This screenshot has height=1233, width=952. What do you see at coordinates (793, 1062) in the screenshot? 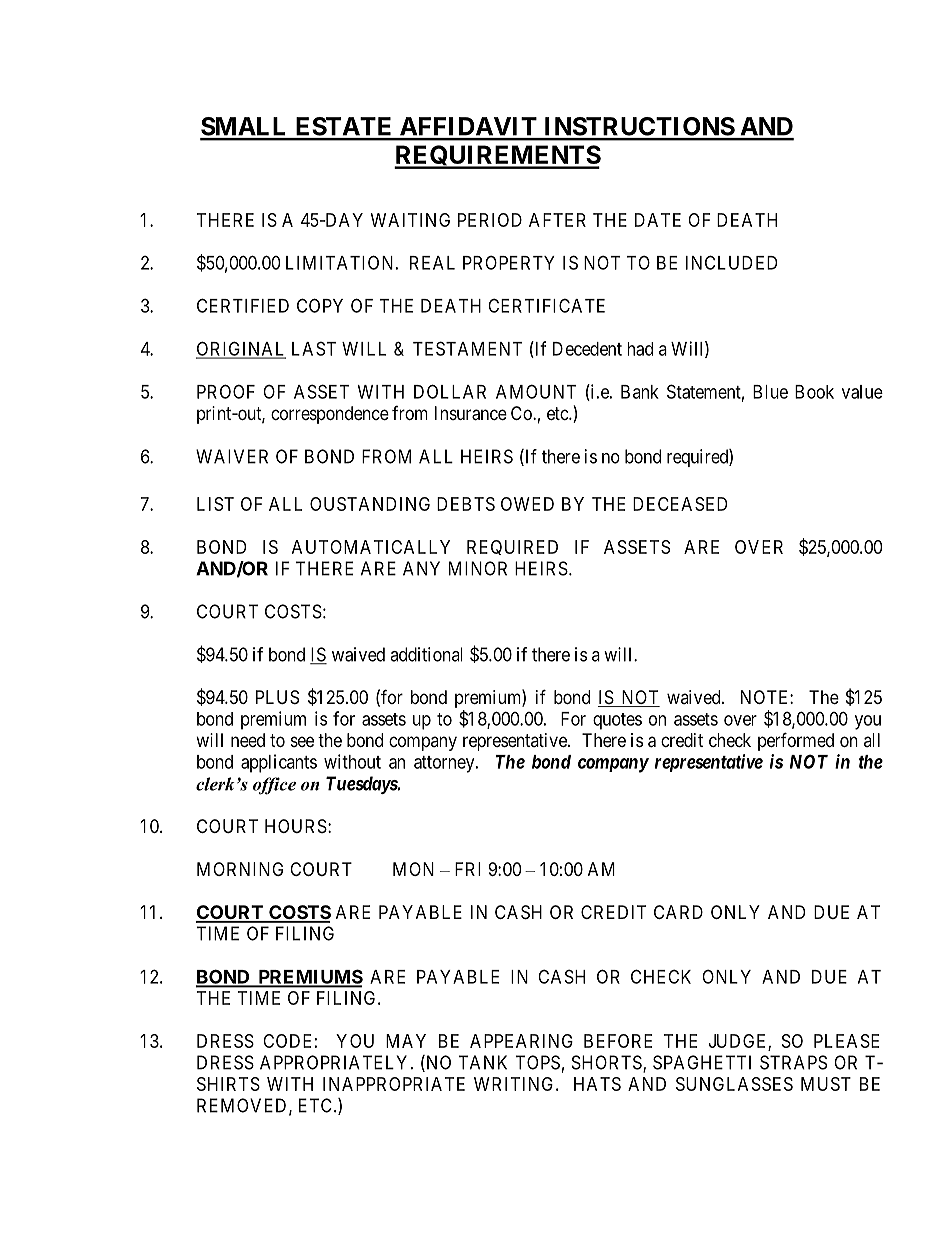
I see `STRAPS` at bounding box center [793, 1062].
